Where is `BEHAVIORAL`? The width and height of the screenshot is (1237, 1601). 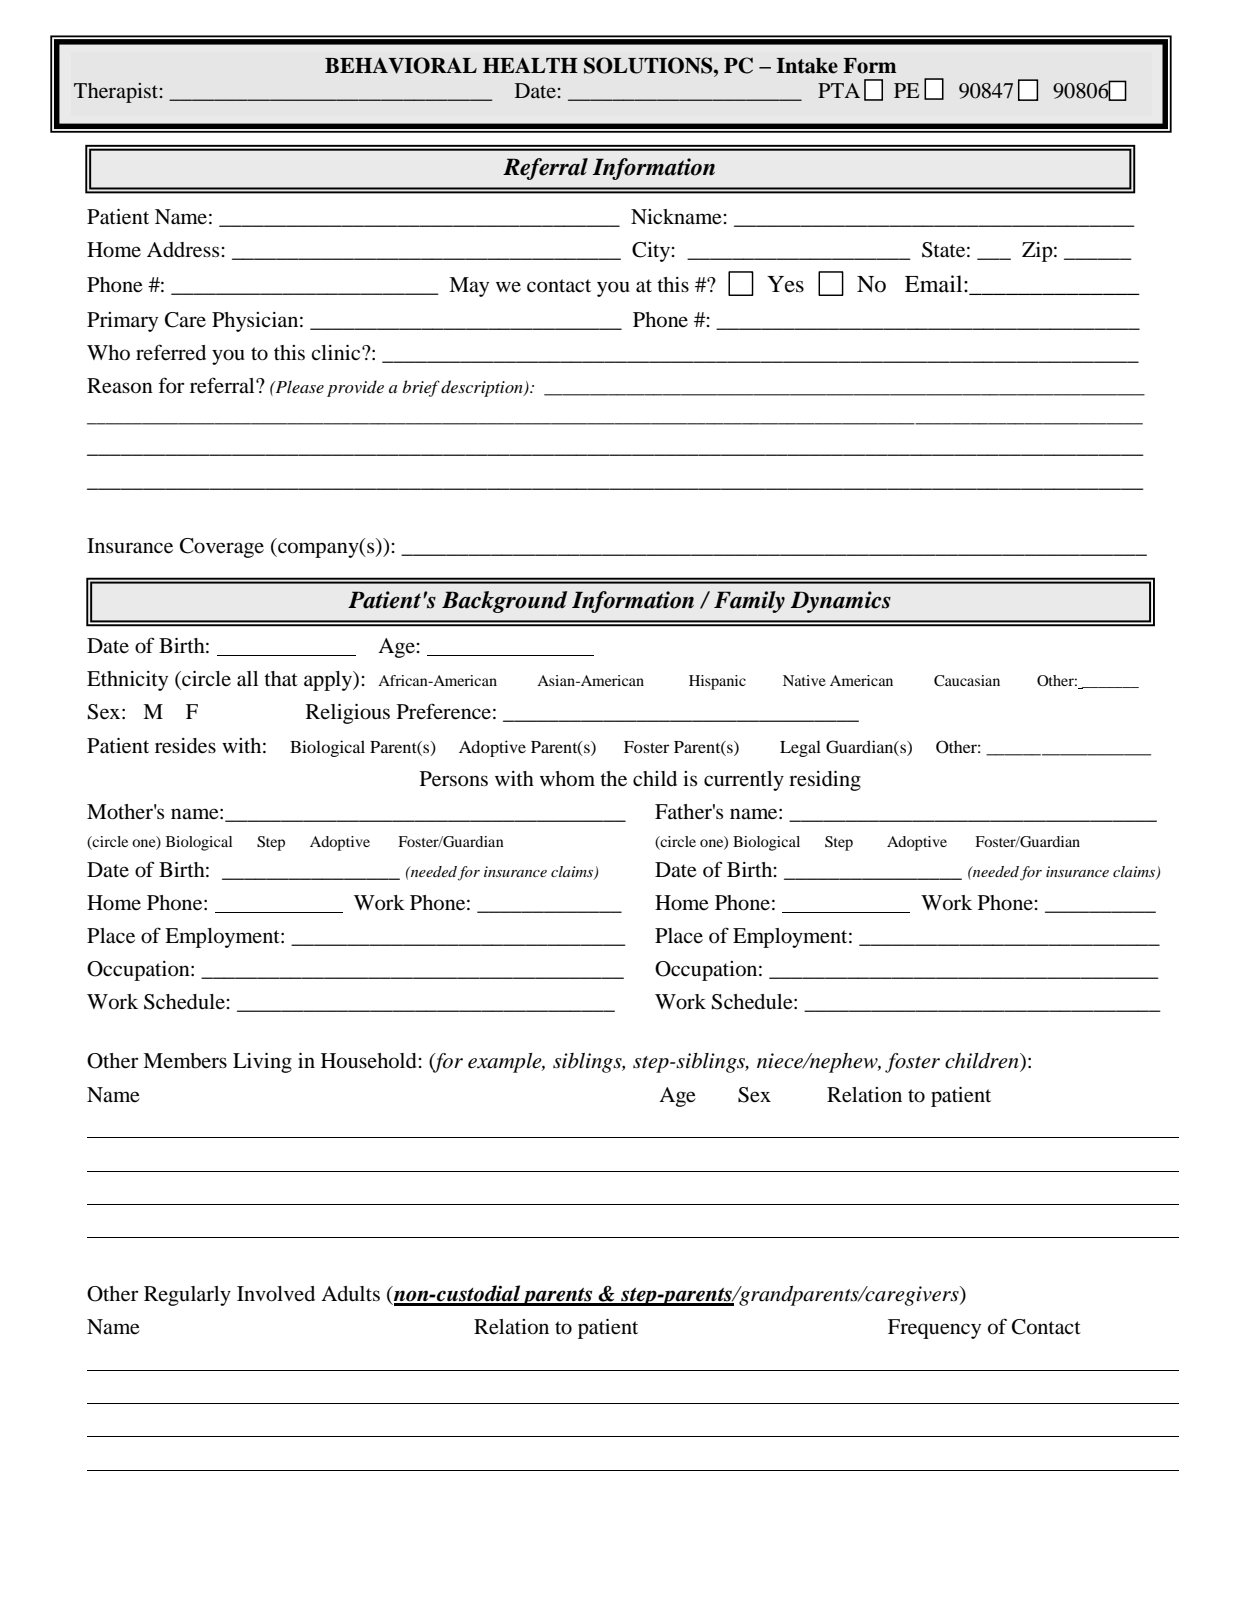 BEHAVIORAL is located at coordinates (401, 65).
